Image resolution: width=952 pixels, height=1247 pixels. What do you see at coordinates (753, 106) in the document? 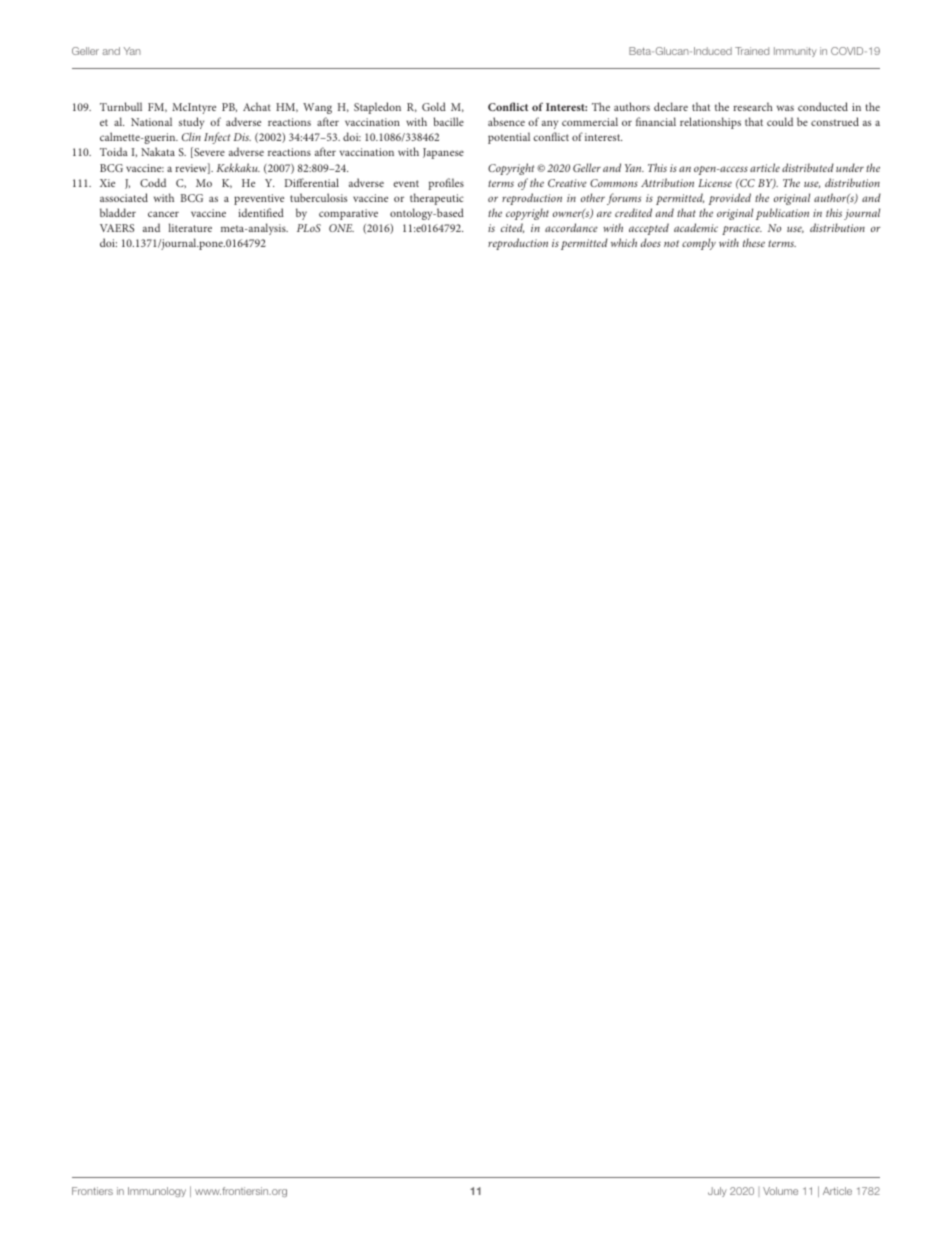
I see `research` at bounding box center [753, 106].
